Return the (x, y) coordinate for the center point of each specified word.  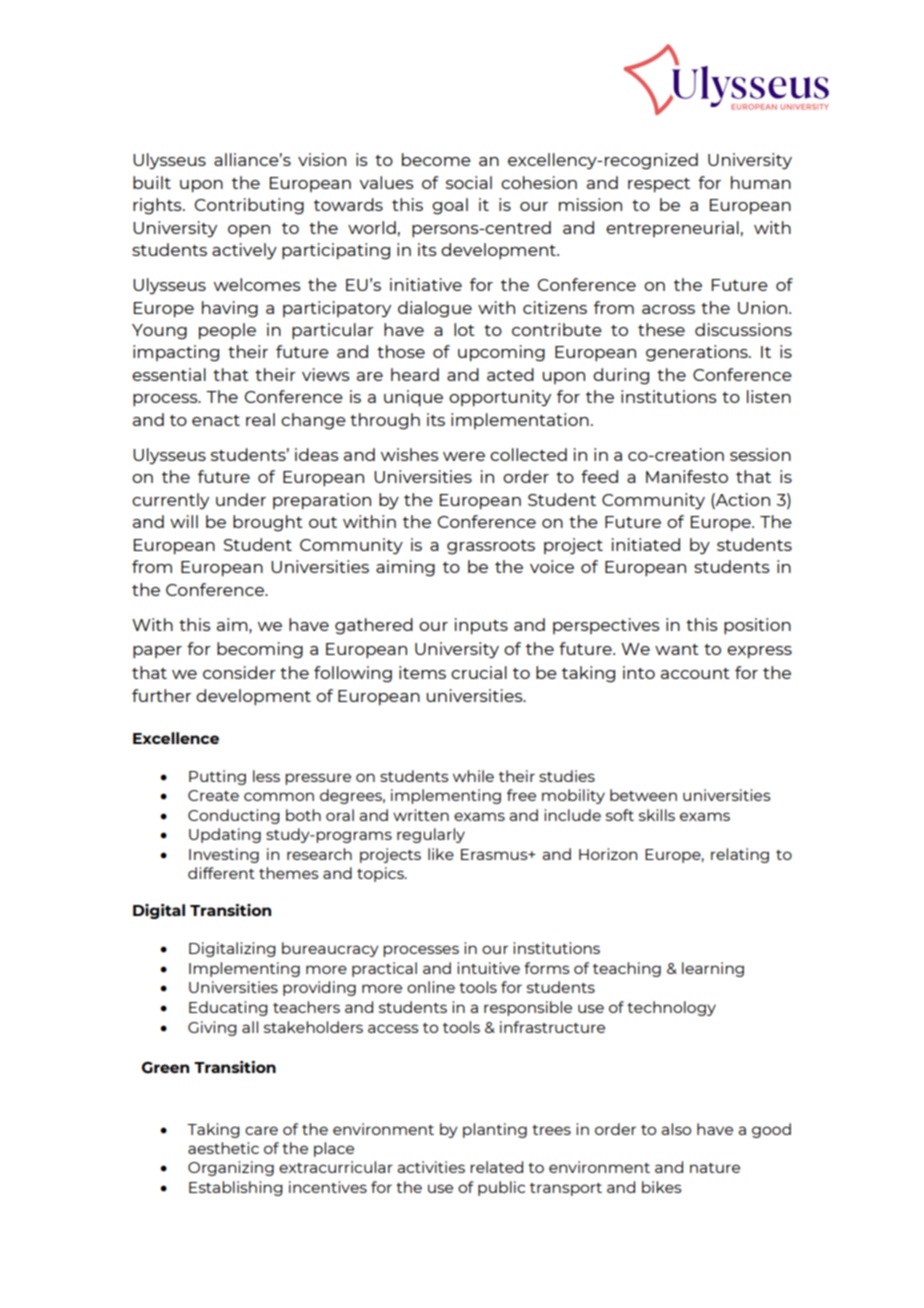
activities (431, 1167)
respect (659, 185)
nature (715, 1168)
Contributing (249, 206)
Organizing (231, 1168)
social (469, 182)
